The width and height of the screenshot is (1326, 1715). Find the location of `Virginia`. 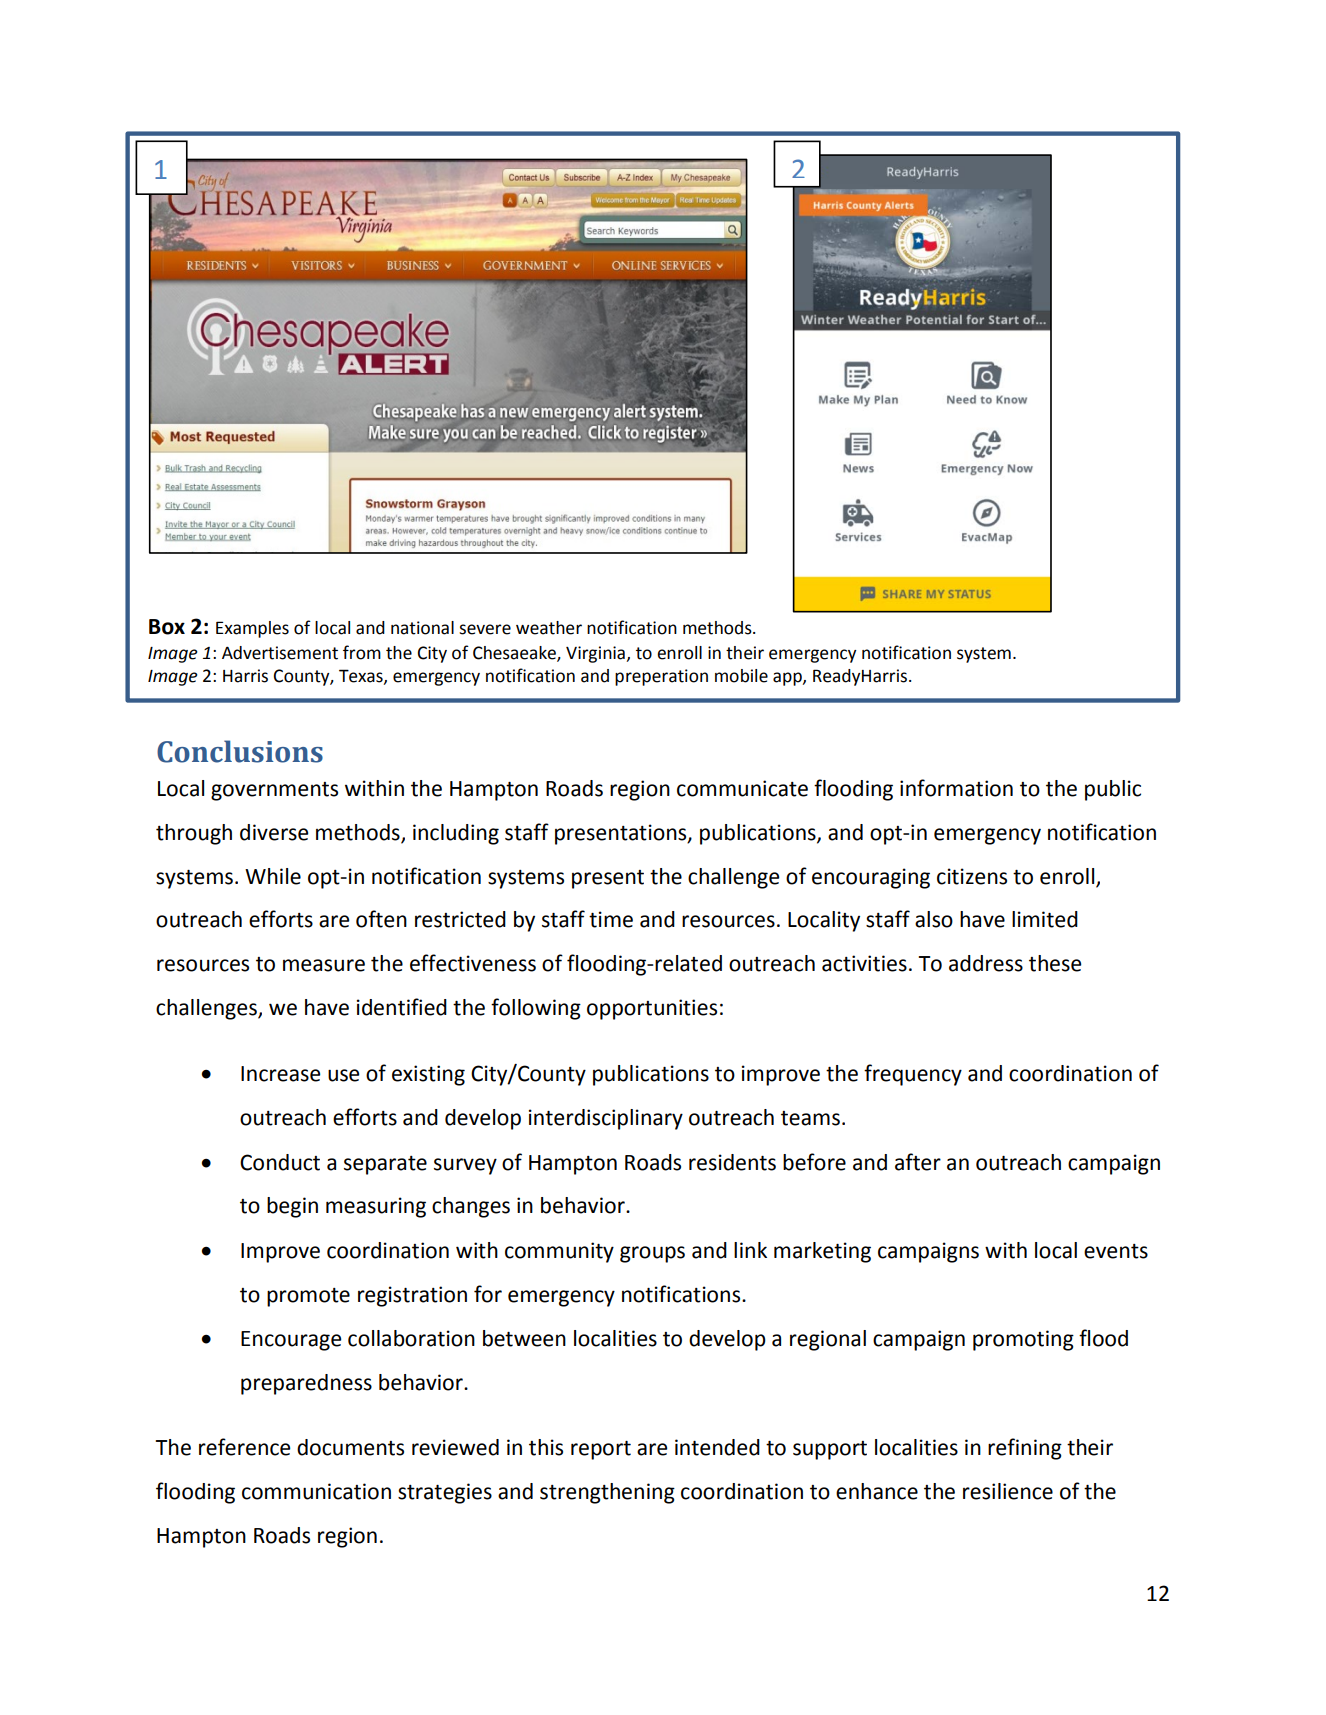

Virginia is located at coordinates (595, 654).
